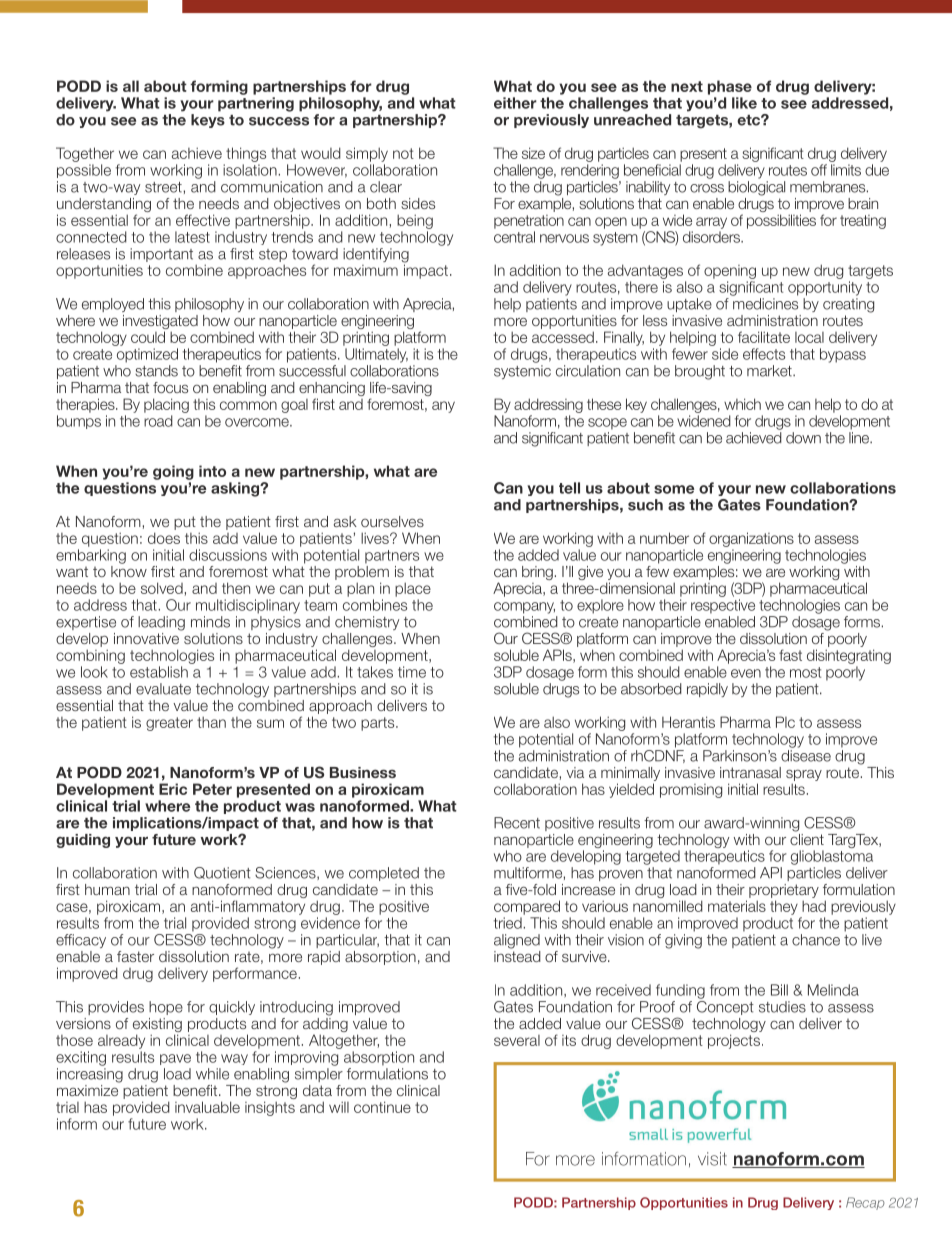 Image resolution: width=952 pixels, height=1233 pixels. What do you see at coordinates (208, 121) in the image?
I see `keys` at bounding box center [208, 121].
